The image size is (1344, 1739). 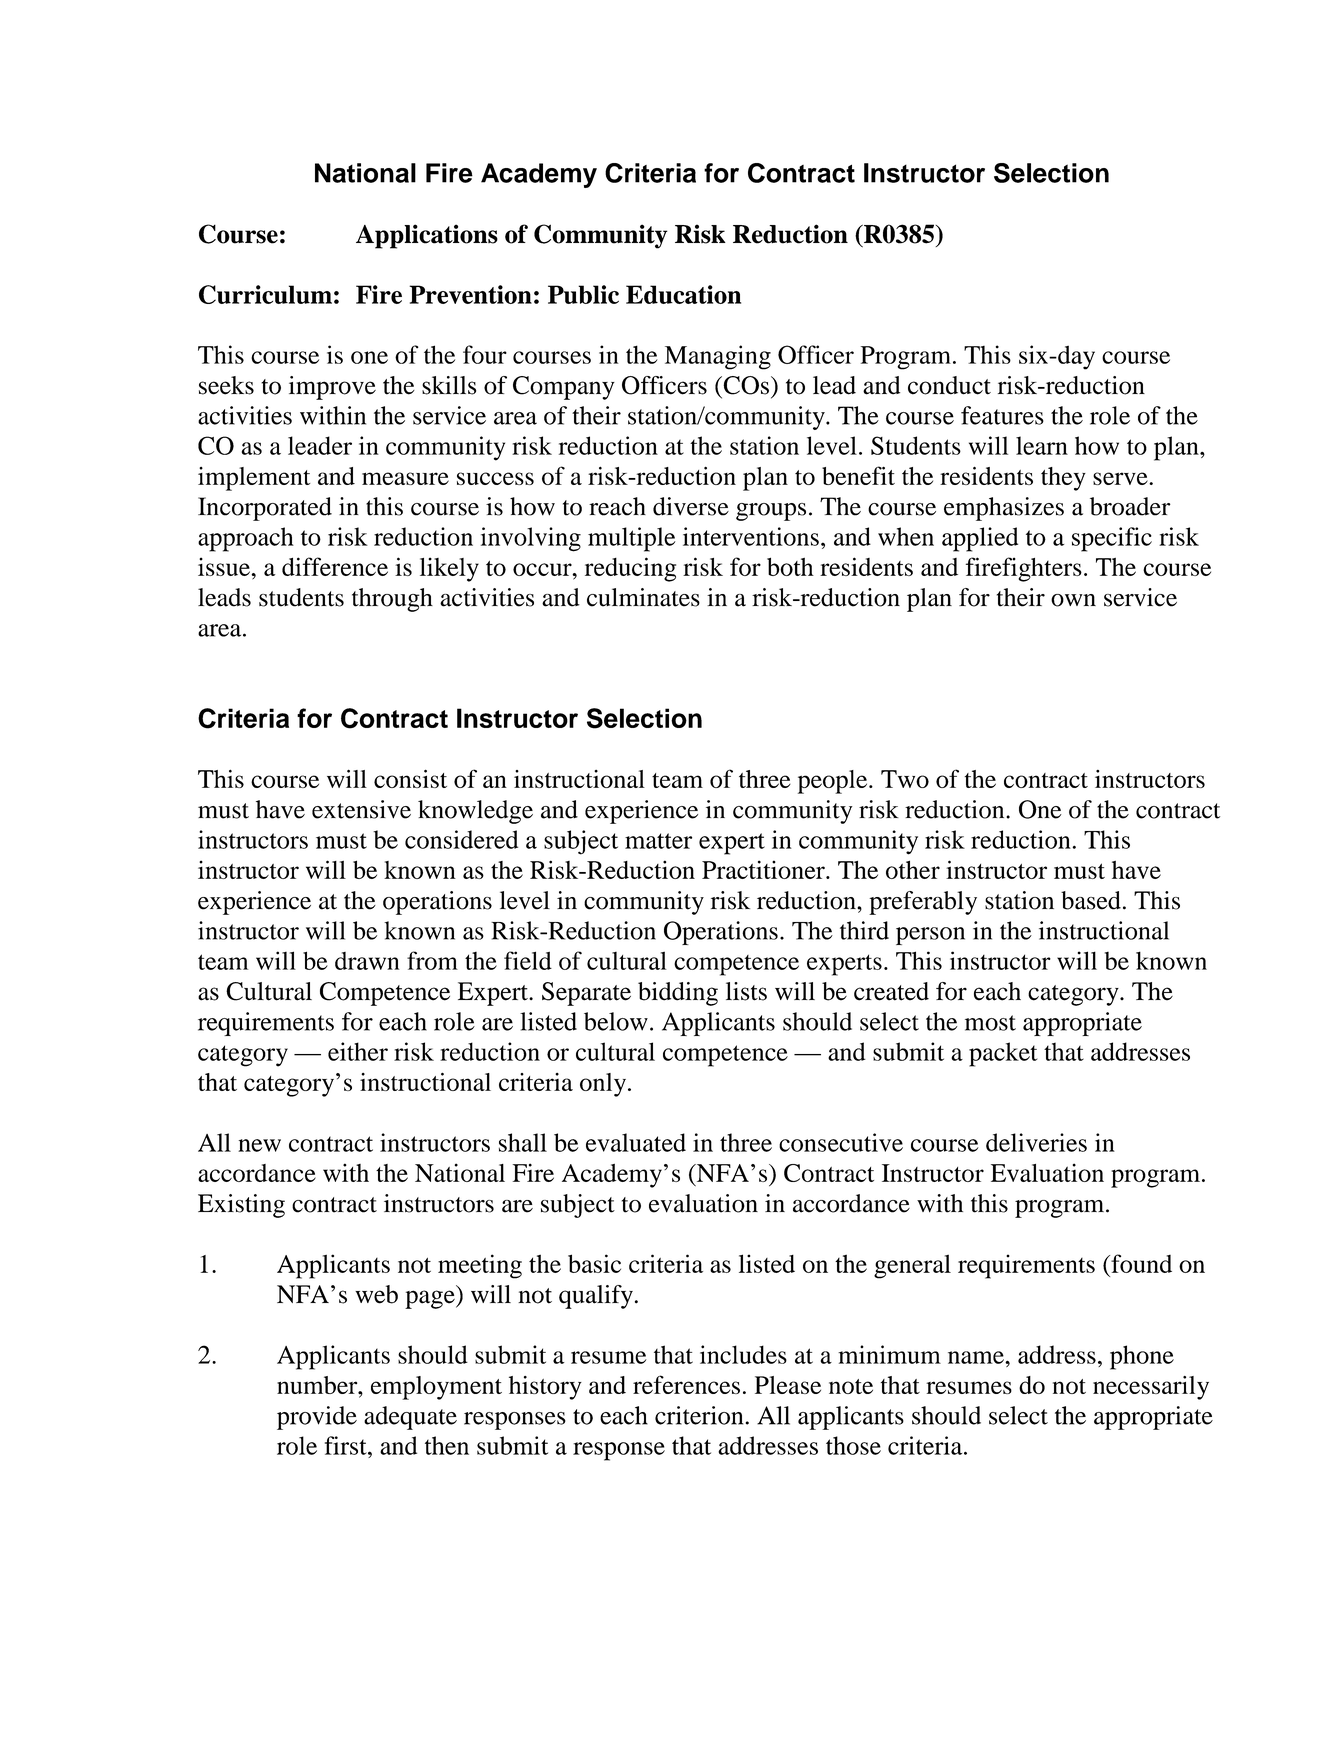 I want to click on provide, so click(x=317, y=1418).
